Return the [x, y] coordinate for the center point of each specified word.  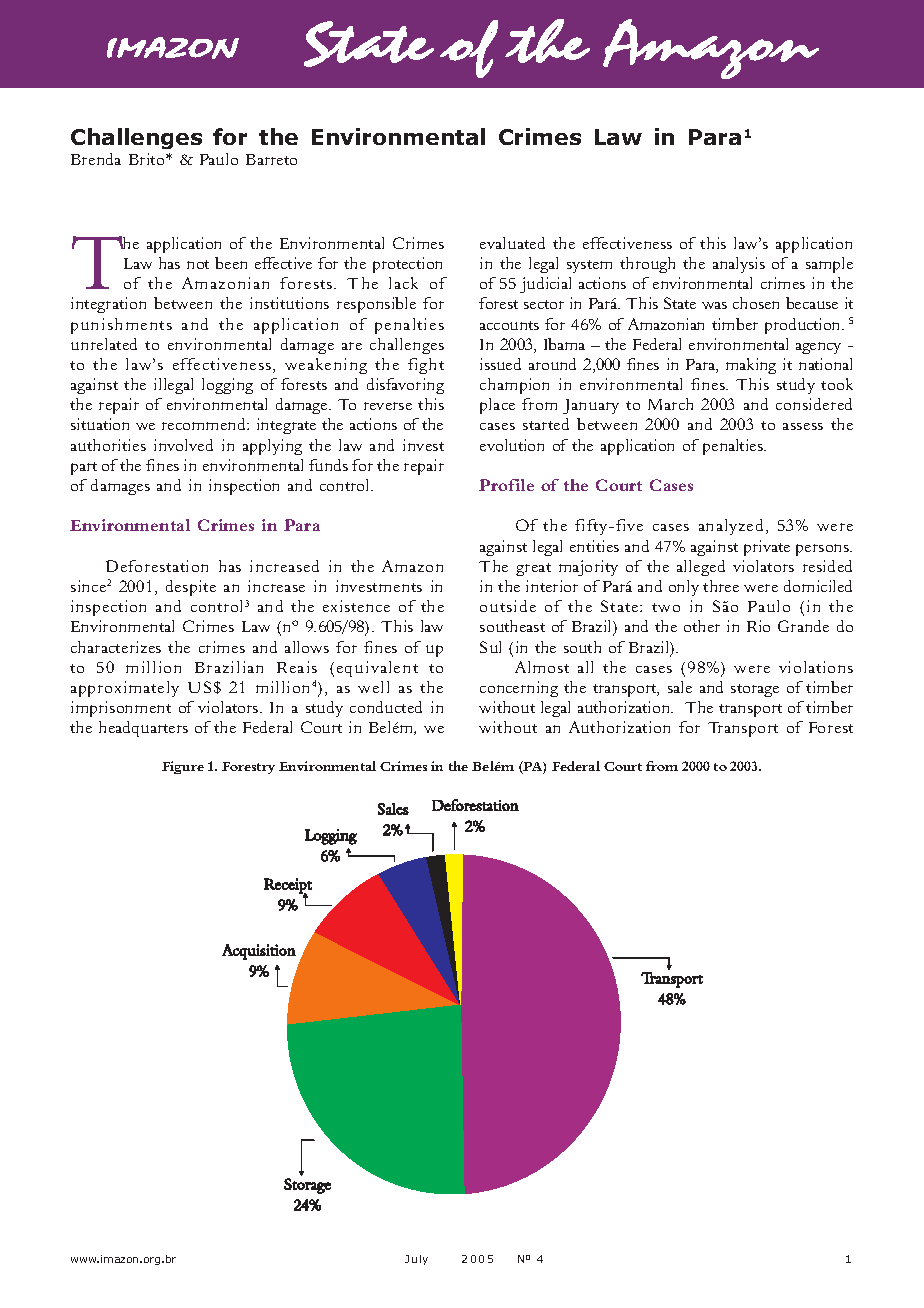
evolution [512, 445]
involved [183, 445]
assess [803, 426]
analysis [739, 265]
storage [755, 690]
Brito [148, 159]
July [416, 1260]
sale [680, 687]
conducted [386, 707]
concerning [519, 689]
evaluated [512, 243]
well [373, 687]
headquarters [143, 729]
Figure [183, 767]
